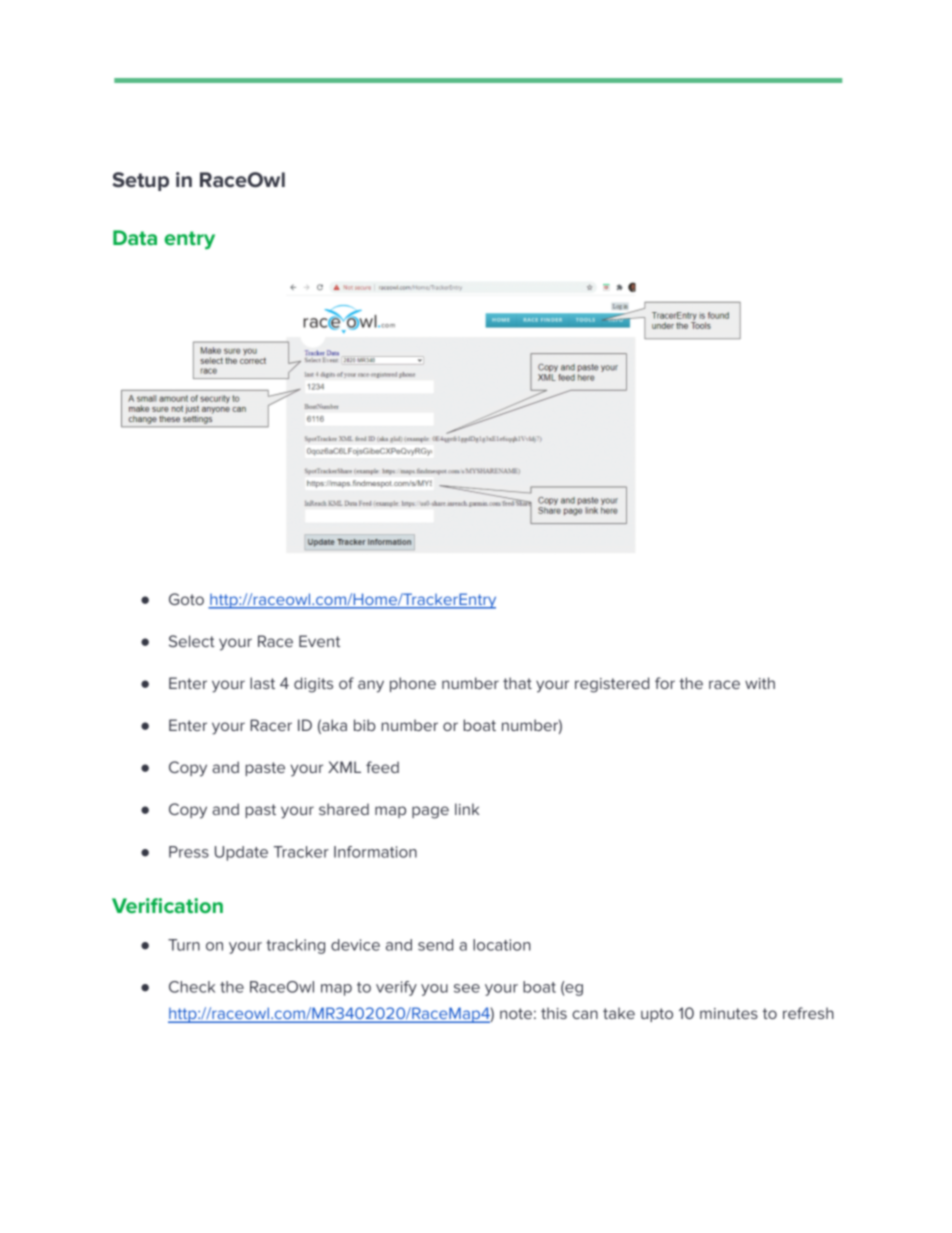 This document has height=1233, width=952. What do you see at coordinates (612, 685) in the document?
I see `registered` at bounding box center [612, 685].
